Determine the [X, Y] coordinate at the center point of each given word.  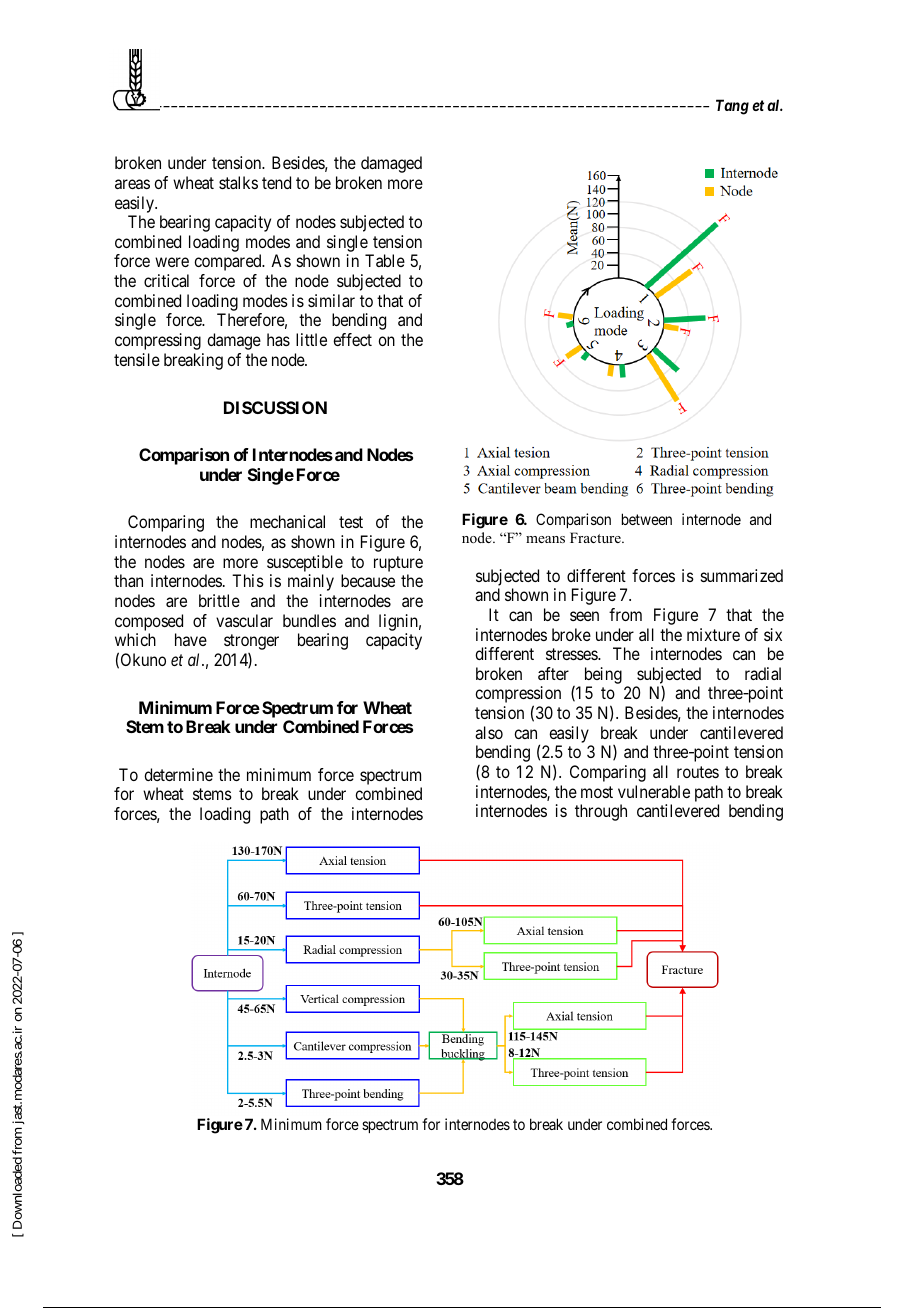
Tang [732, 107]
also [489, 732]
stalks [238, 182]
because [368, 580]
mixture [713, 634]
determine [178, 774]
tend [276, 182]
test [351, 522]
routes [698, 772]
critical [166, 280]
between [647, 519]
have [191, 639]
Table [385, 260]
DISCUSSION [275, 407]
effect [352, 339]
